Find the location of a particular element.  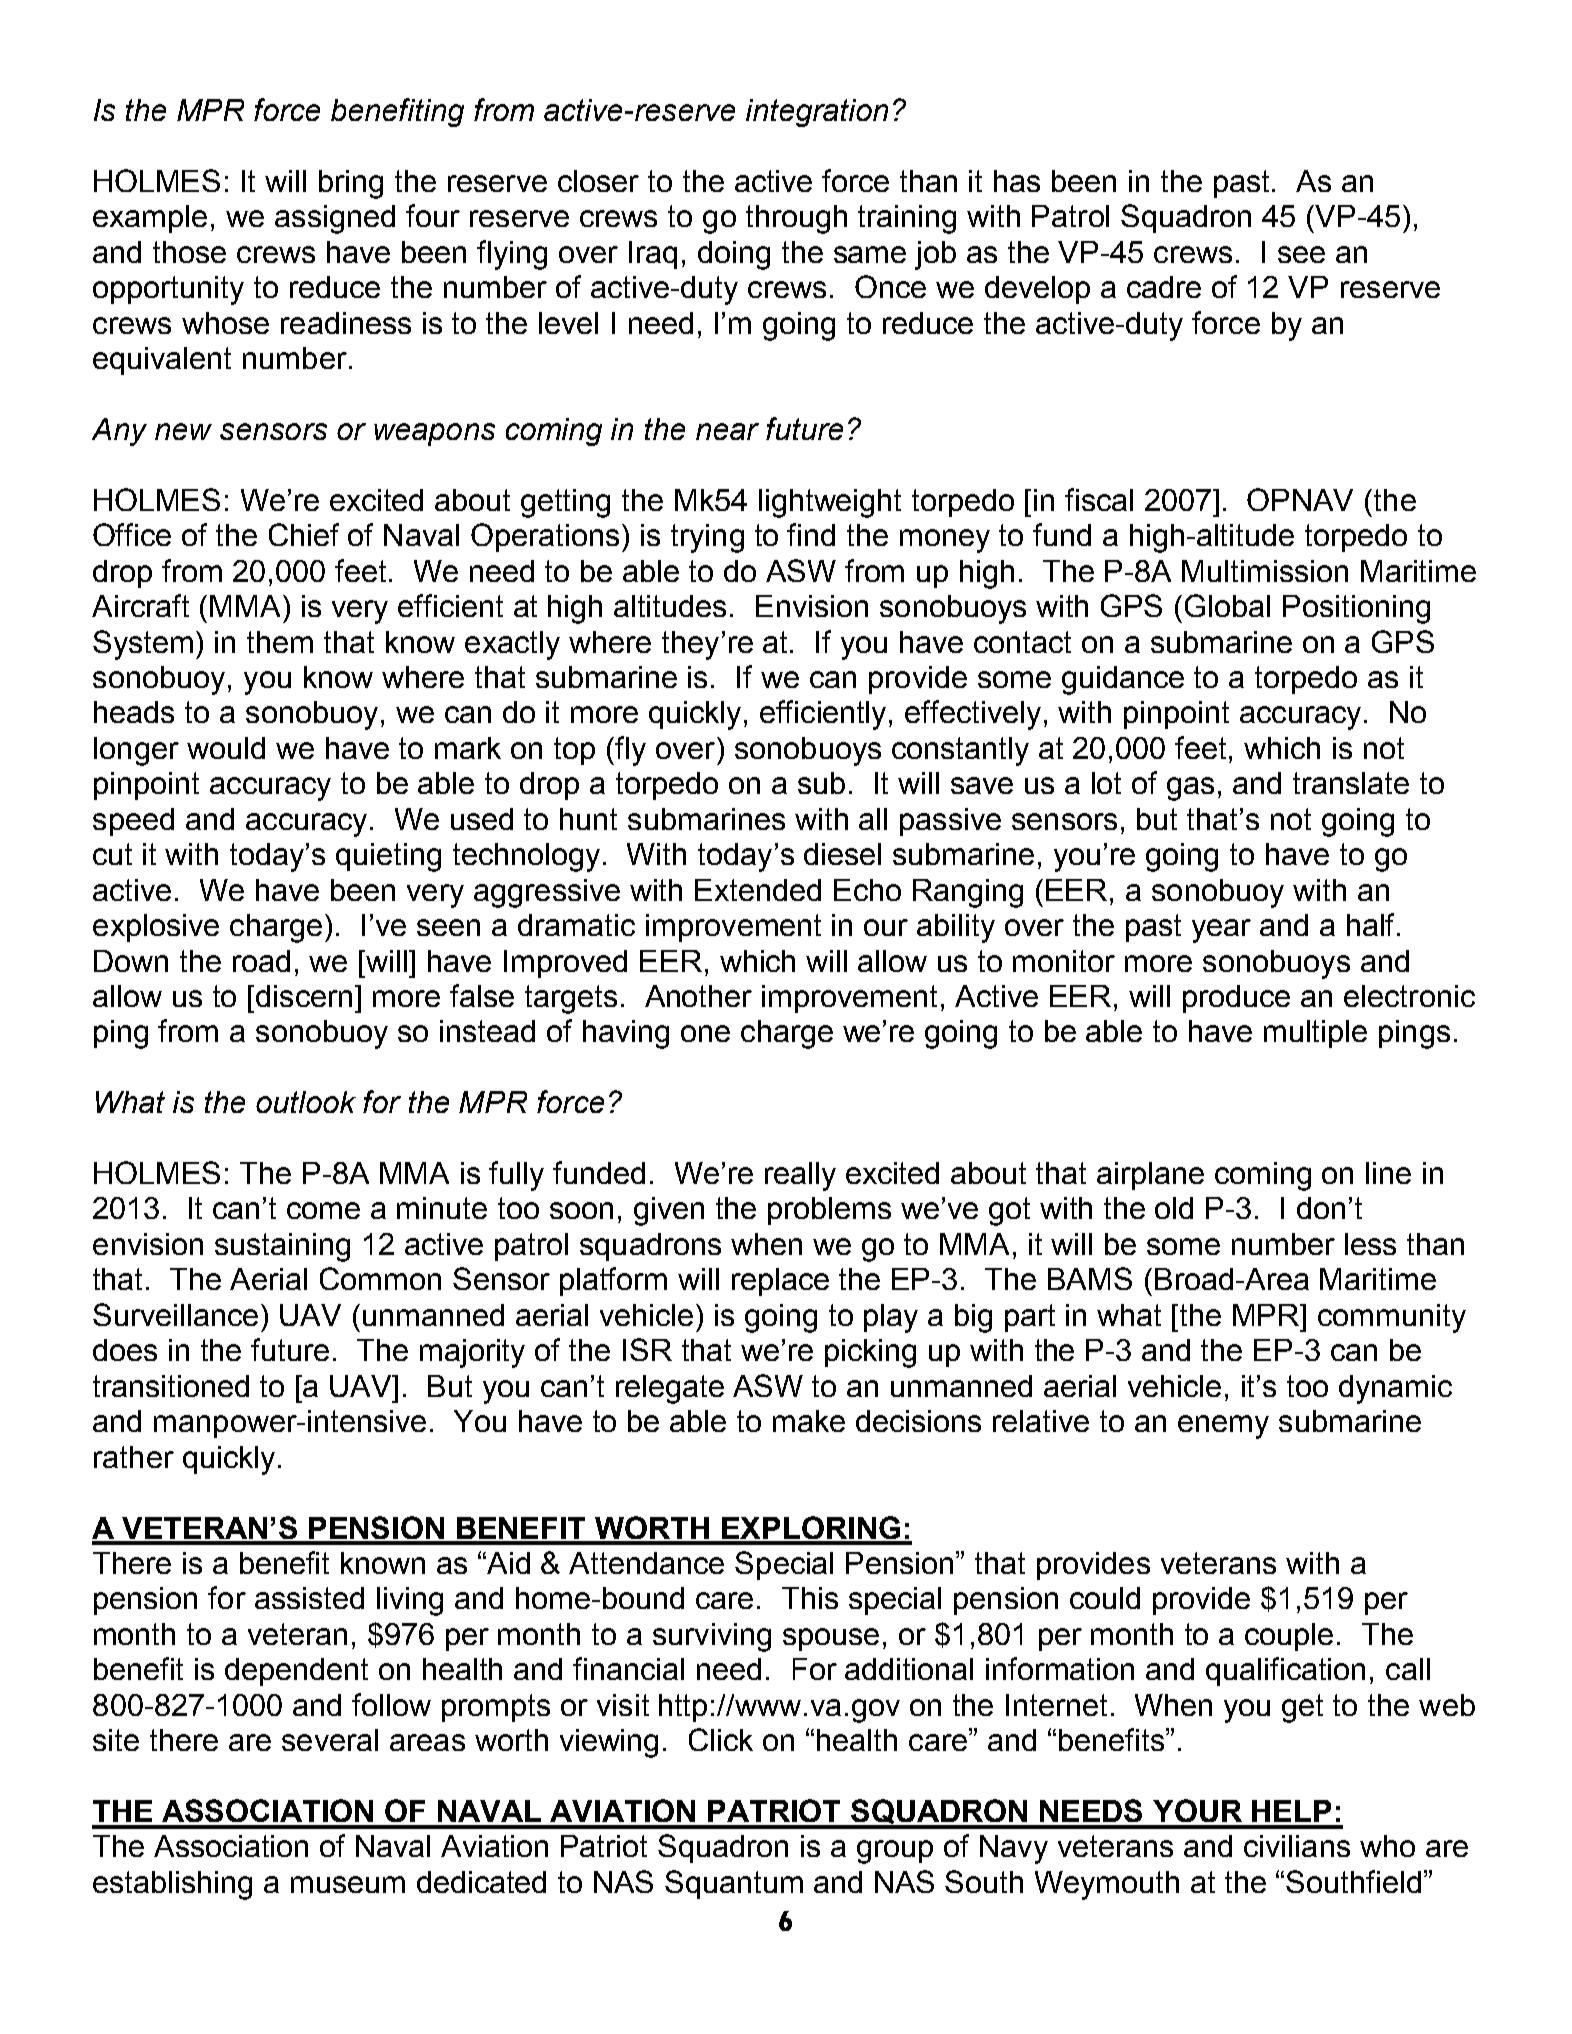

through is located at coordinates (796, 219).
